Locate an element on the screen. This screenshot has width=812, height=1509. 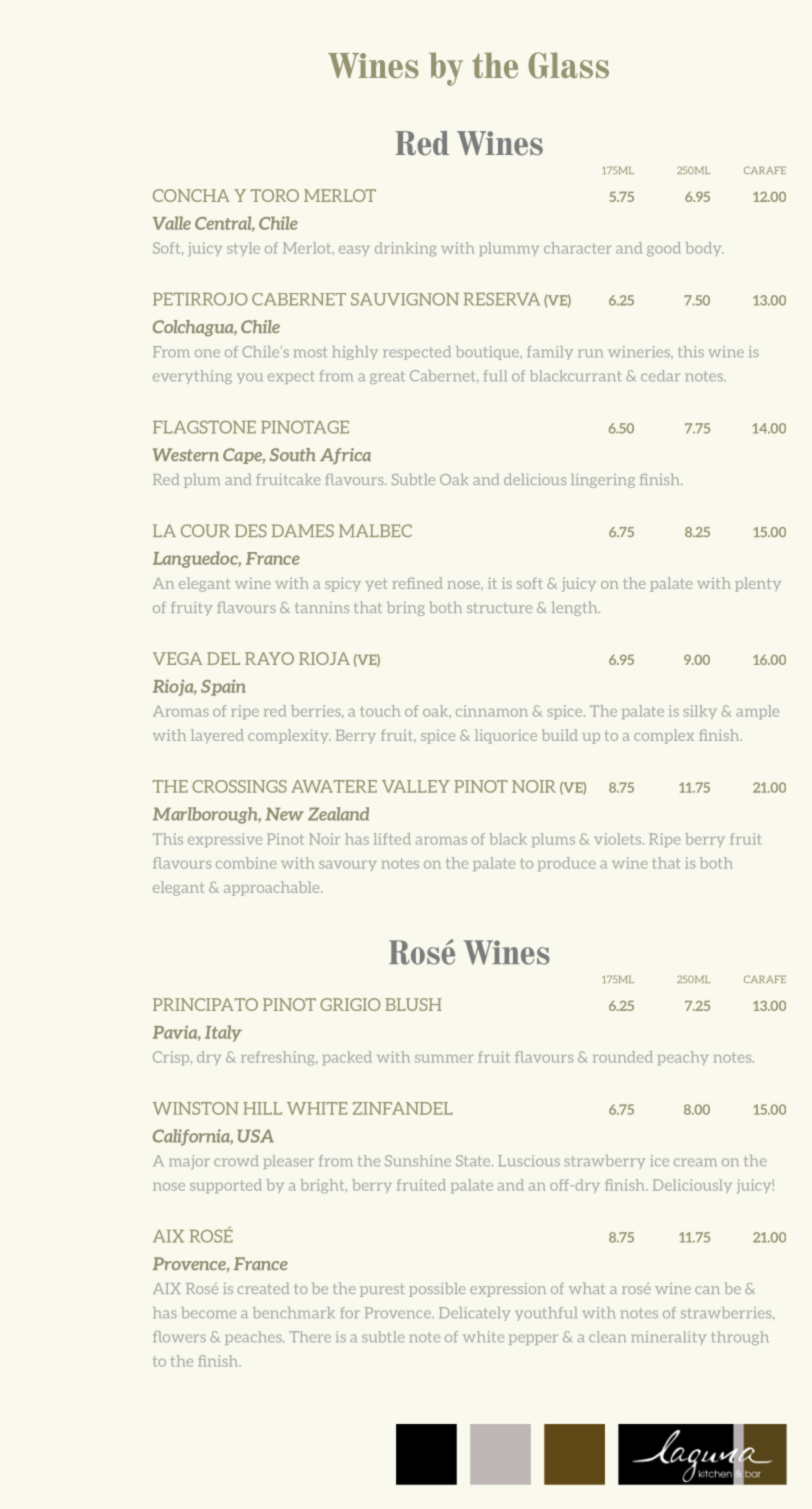
silky is located at coordinates (700, 712).
